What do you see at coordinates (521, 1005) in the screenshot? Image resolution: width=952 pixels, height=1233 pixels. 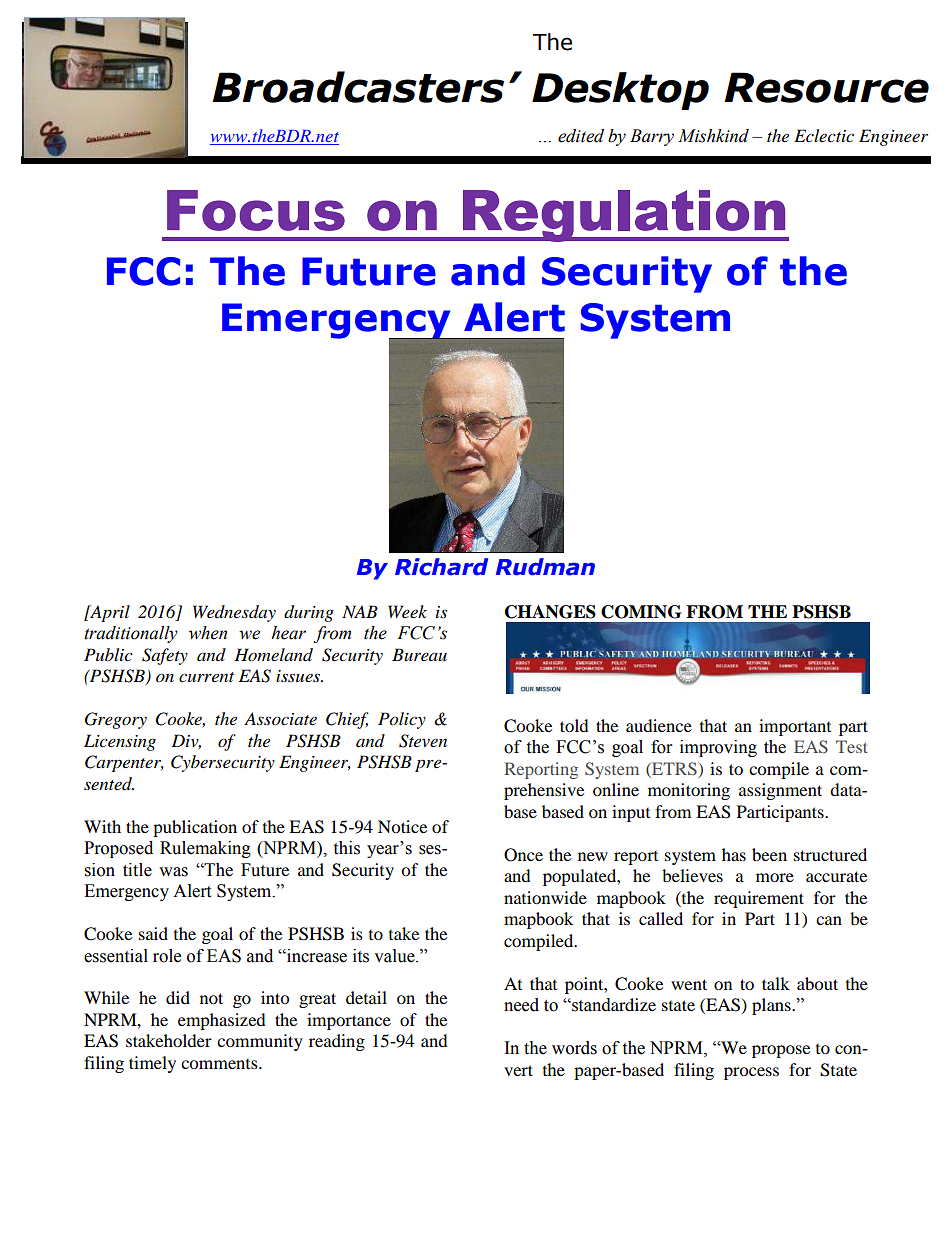 I see `need` at bounding box center [521, 1005].
